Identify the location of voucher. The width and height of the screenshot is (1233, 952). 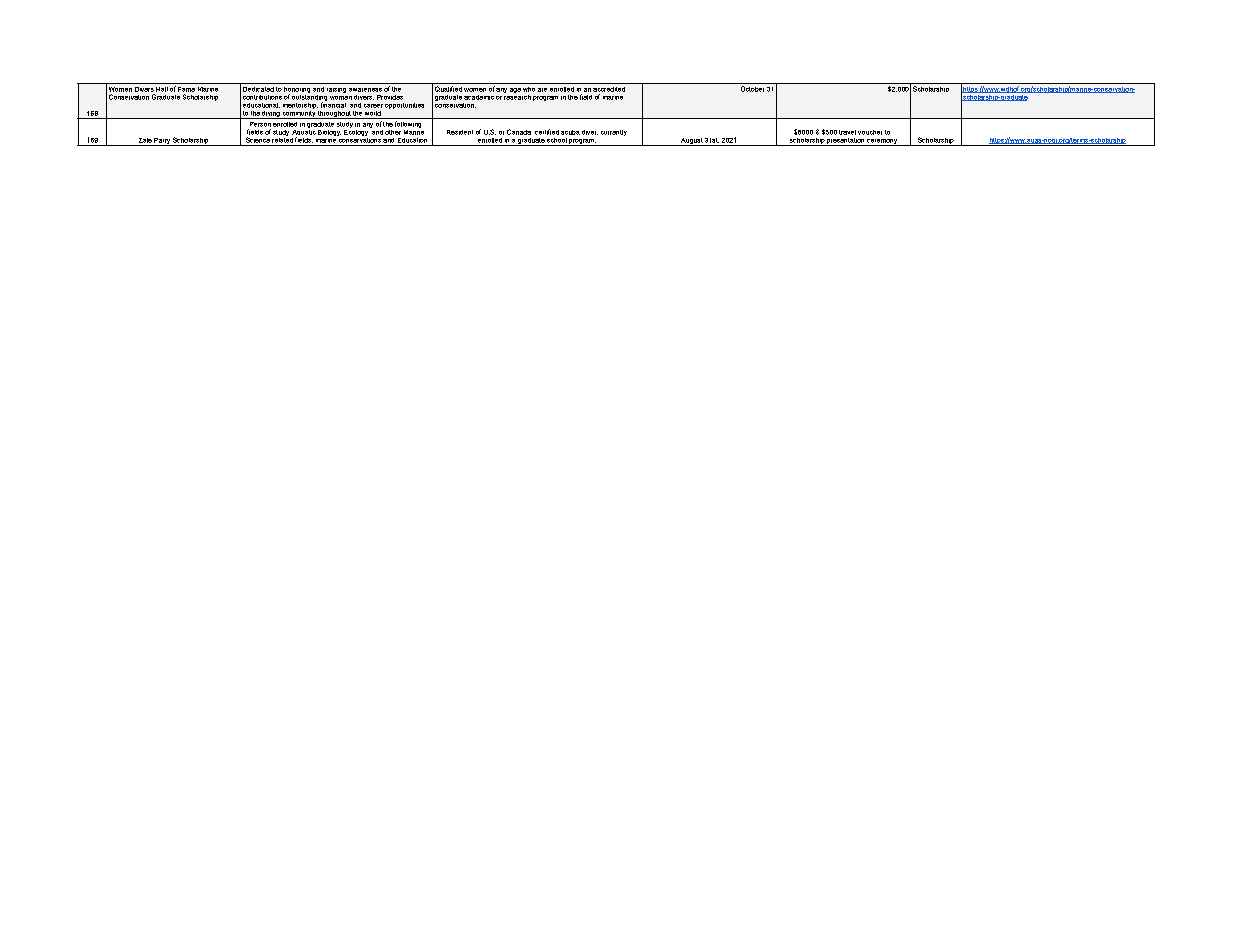
(870, 132).
